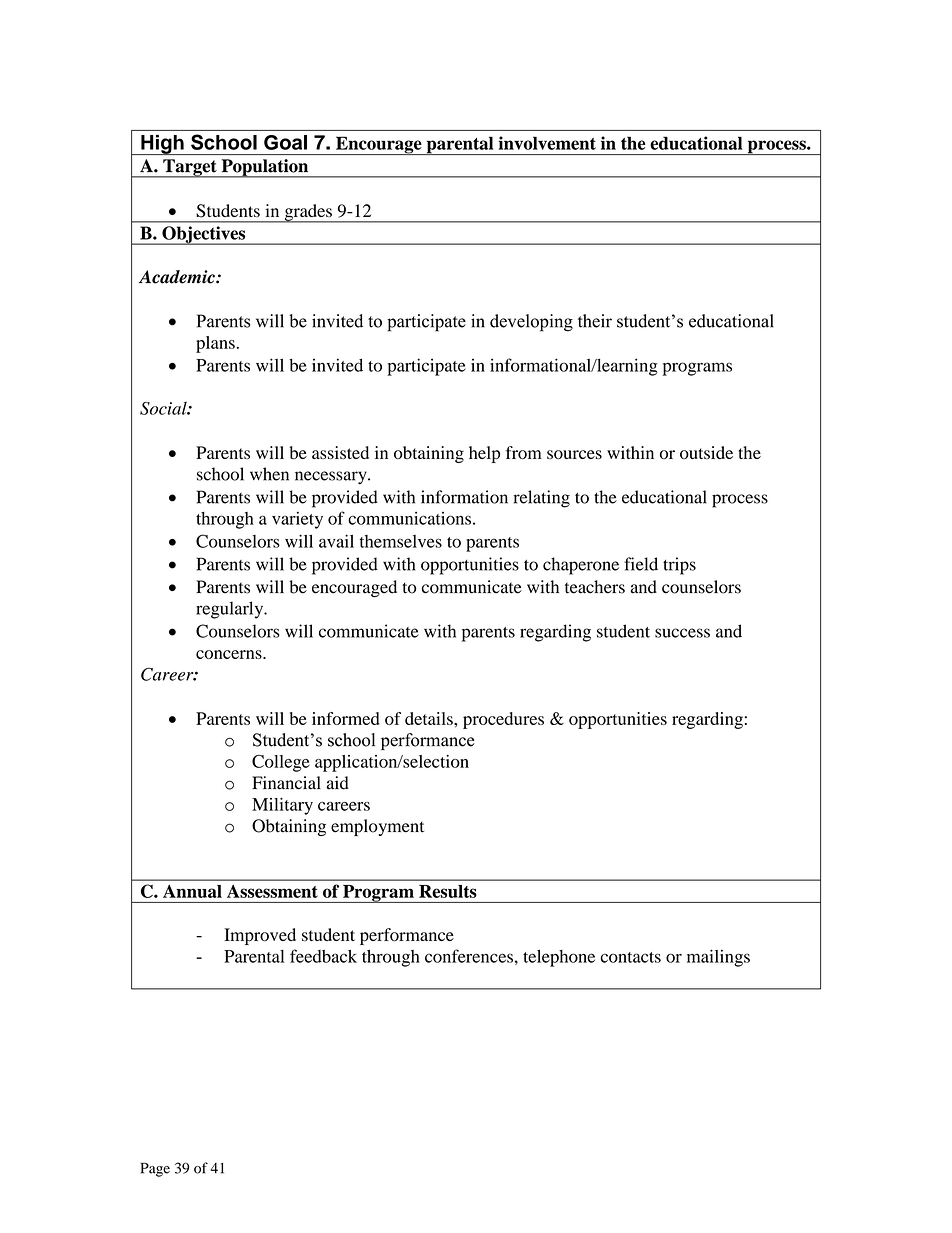  I want to click on outside, so click(706, 452).
